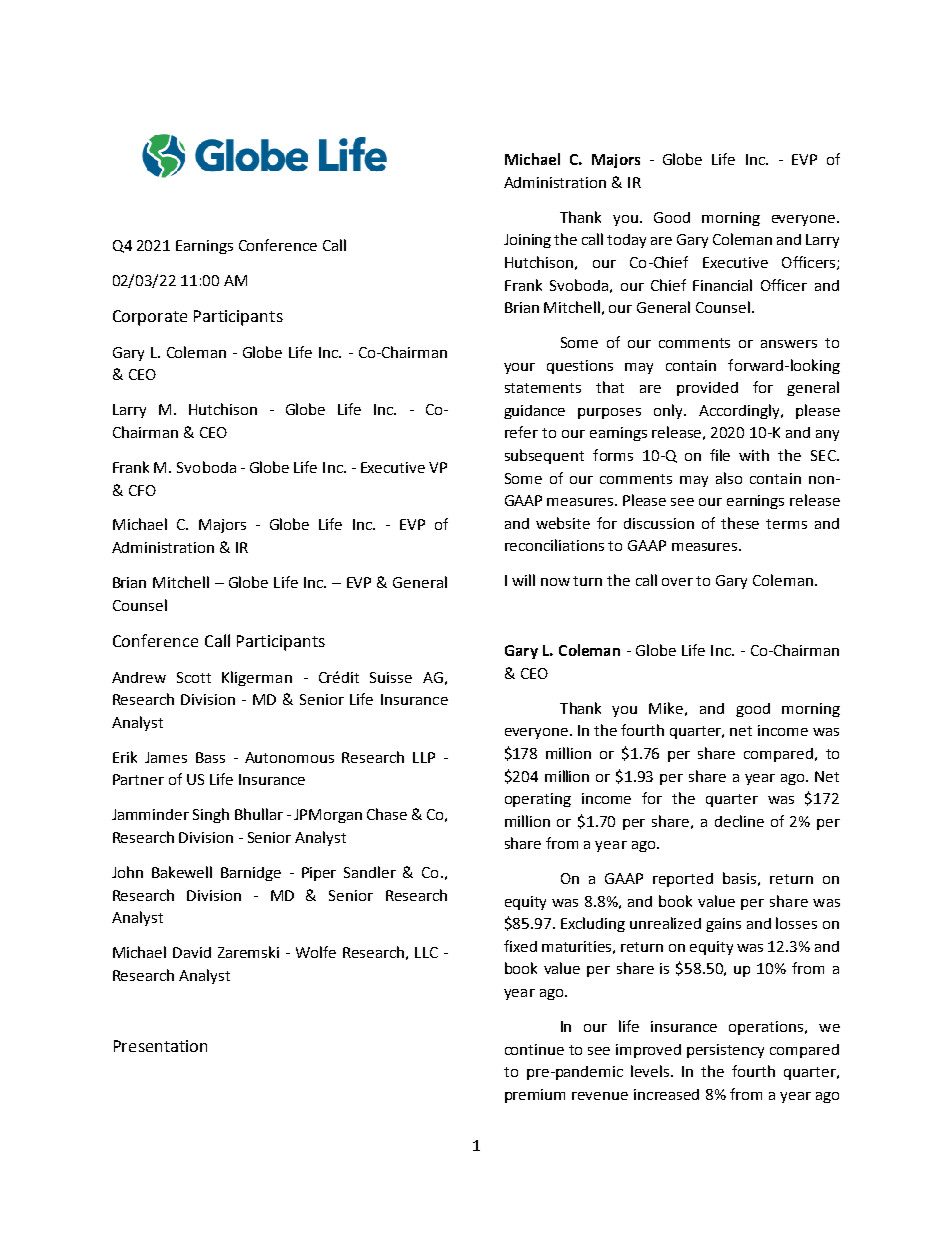  Describe the element at coordinates (211, 815) in the image. I see `Singh` at that location.
